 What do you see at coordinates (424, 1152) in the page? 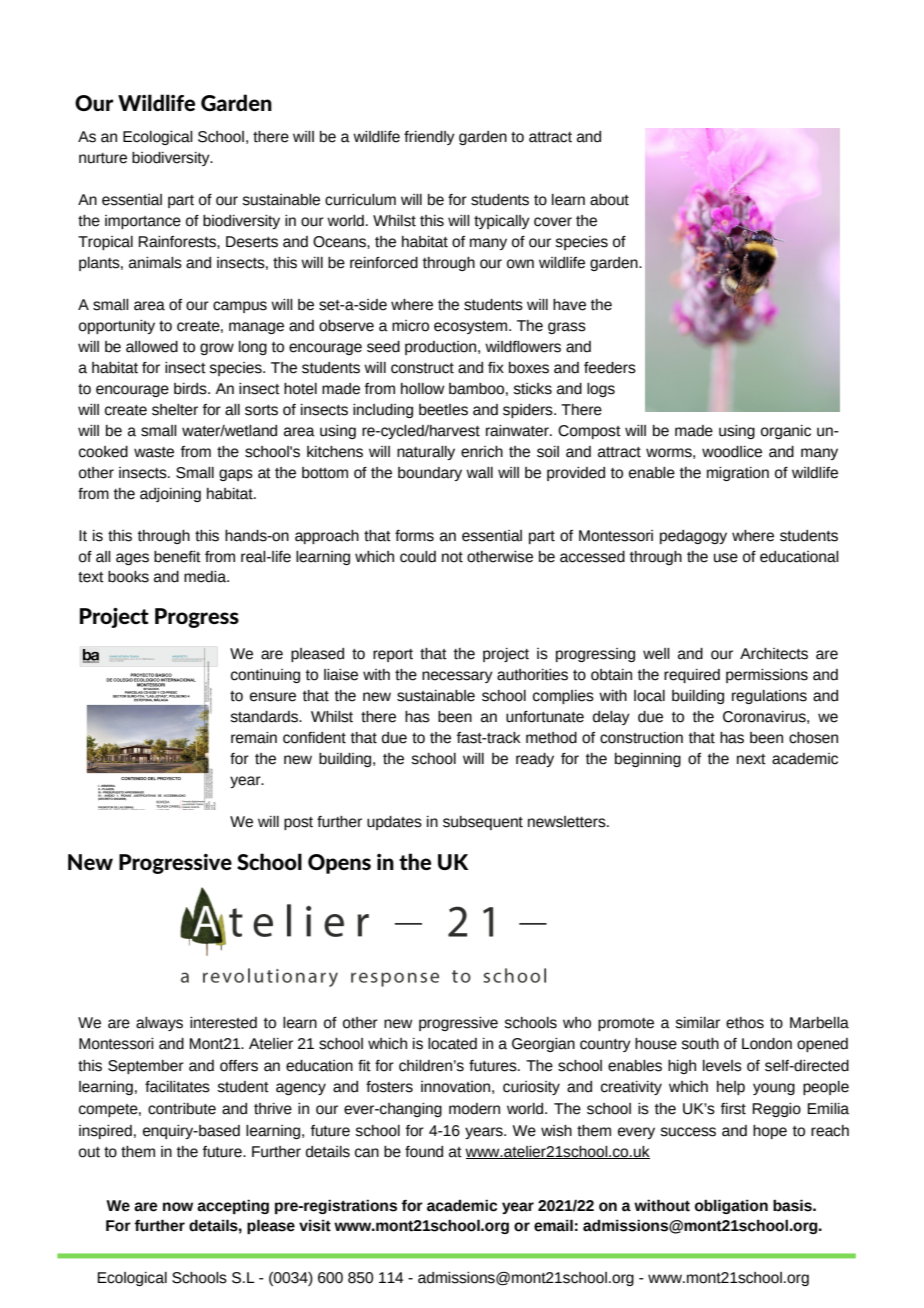
I see `found` at bounding box center [424, 1152].
